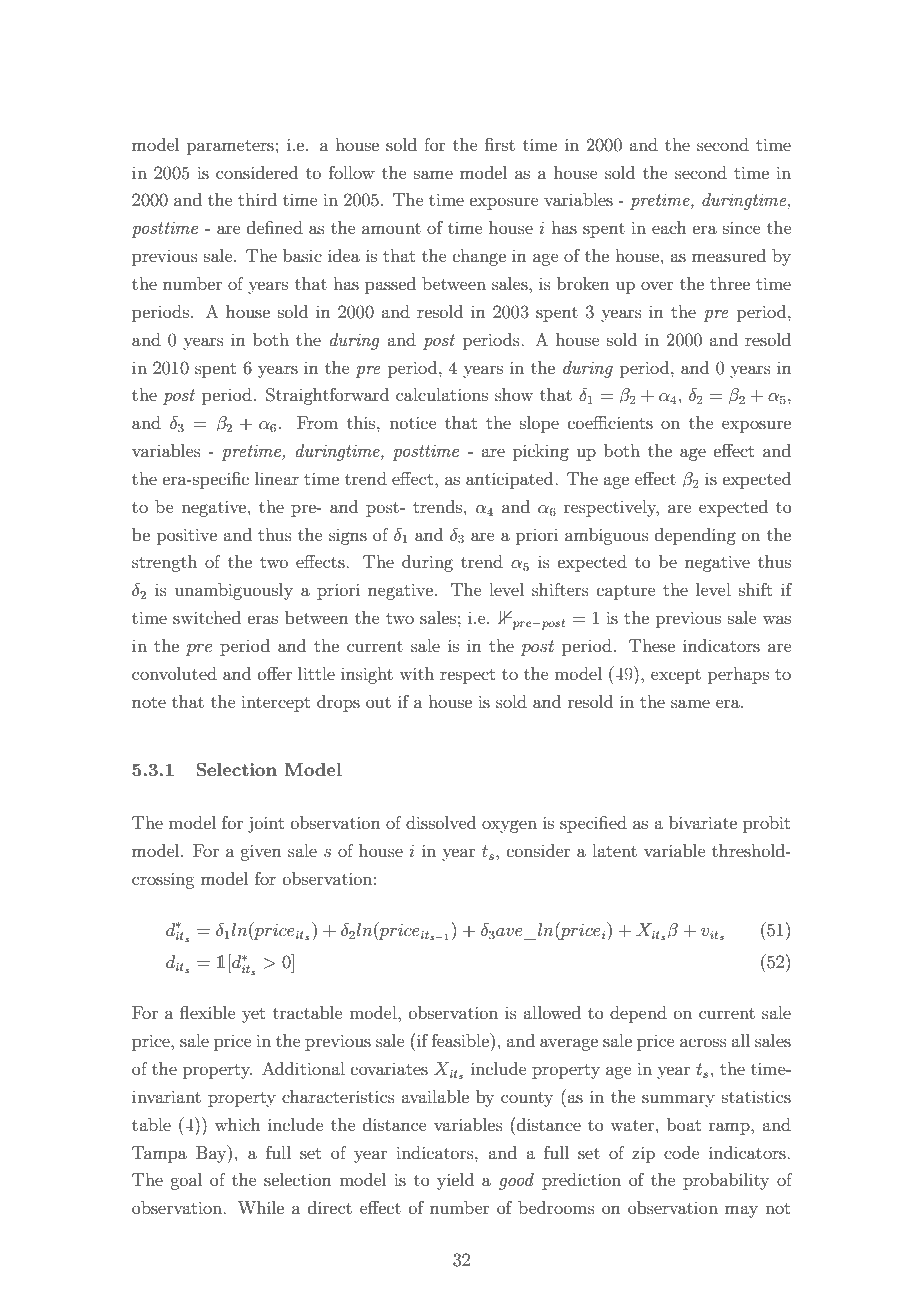 The width and height of the screenshot is (924, 1308). I want to click on goal, so click(186, 1181).
